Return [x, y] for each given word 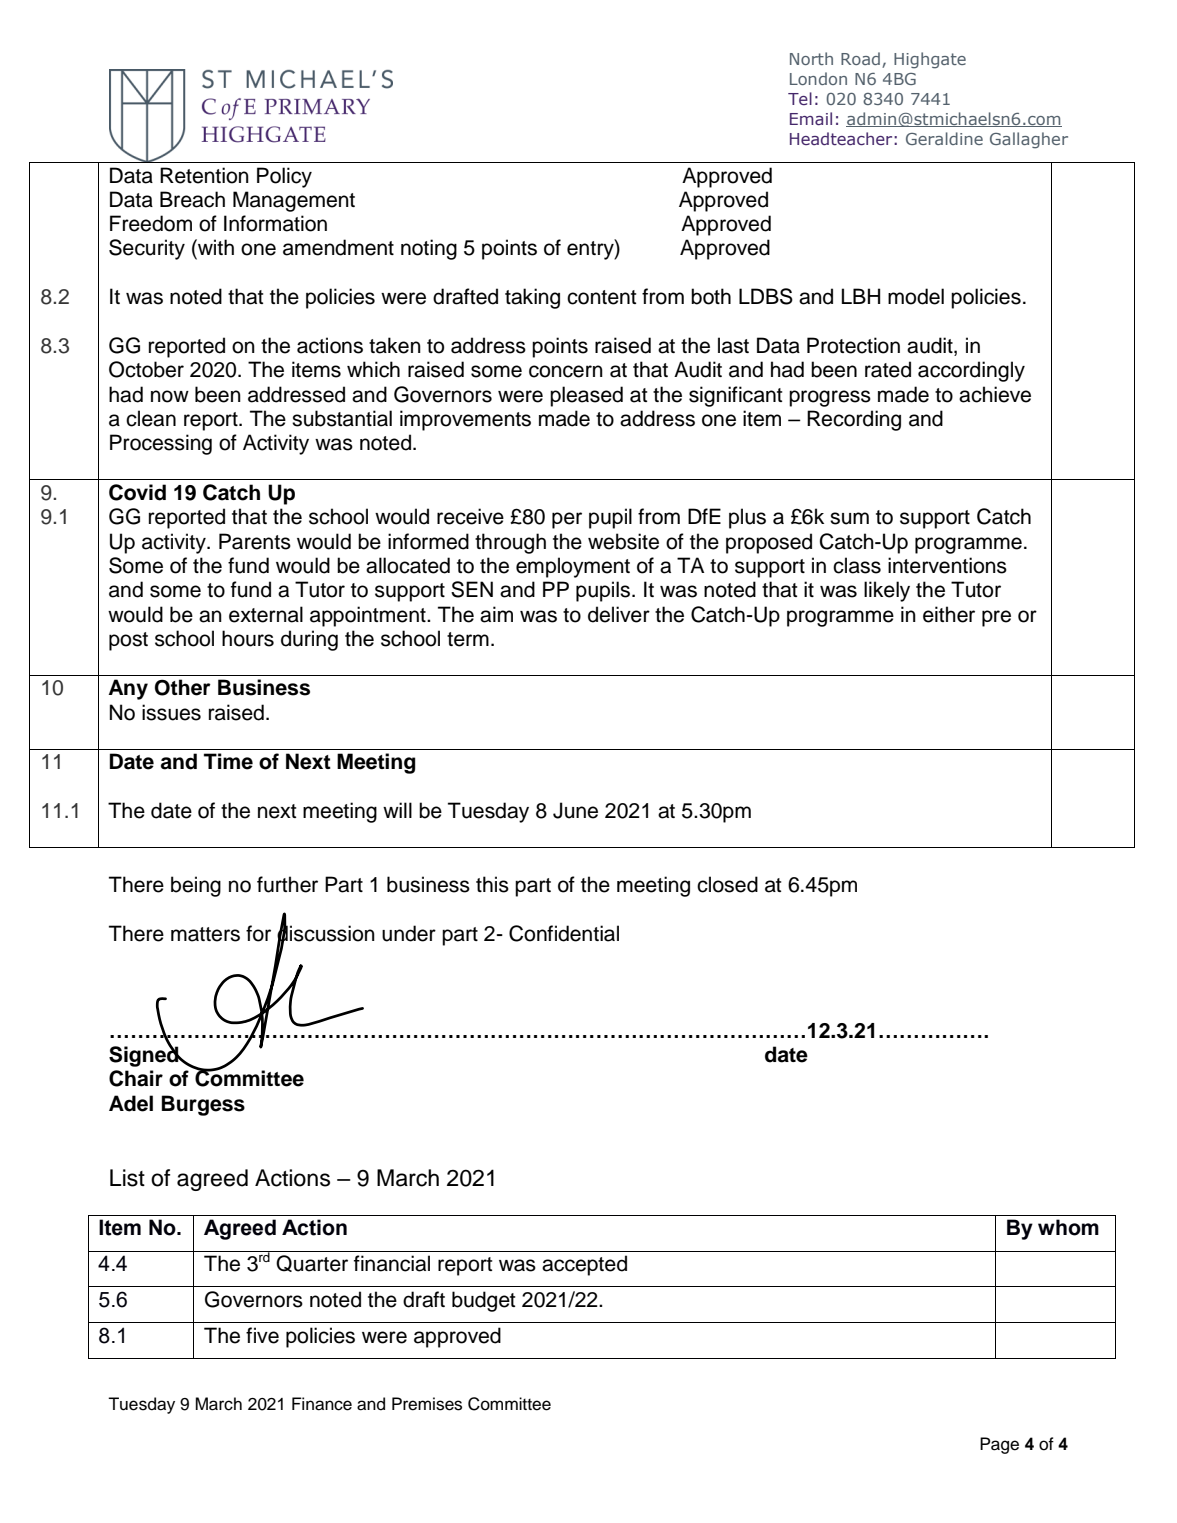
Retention [204, 175]
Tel [800, 98]
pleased [586, 396]
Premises [427, 1404]
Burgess [203, 1105]
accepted [584, 1265]
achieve [995, 394]
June [575, 810]
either [949, 614]
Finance [322, 1404]
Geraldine [944, 138]
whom [1068, 1227]
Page [999, 1445]
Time [228, 761]
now [170, 396]
